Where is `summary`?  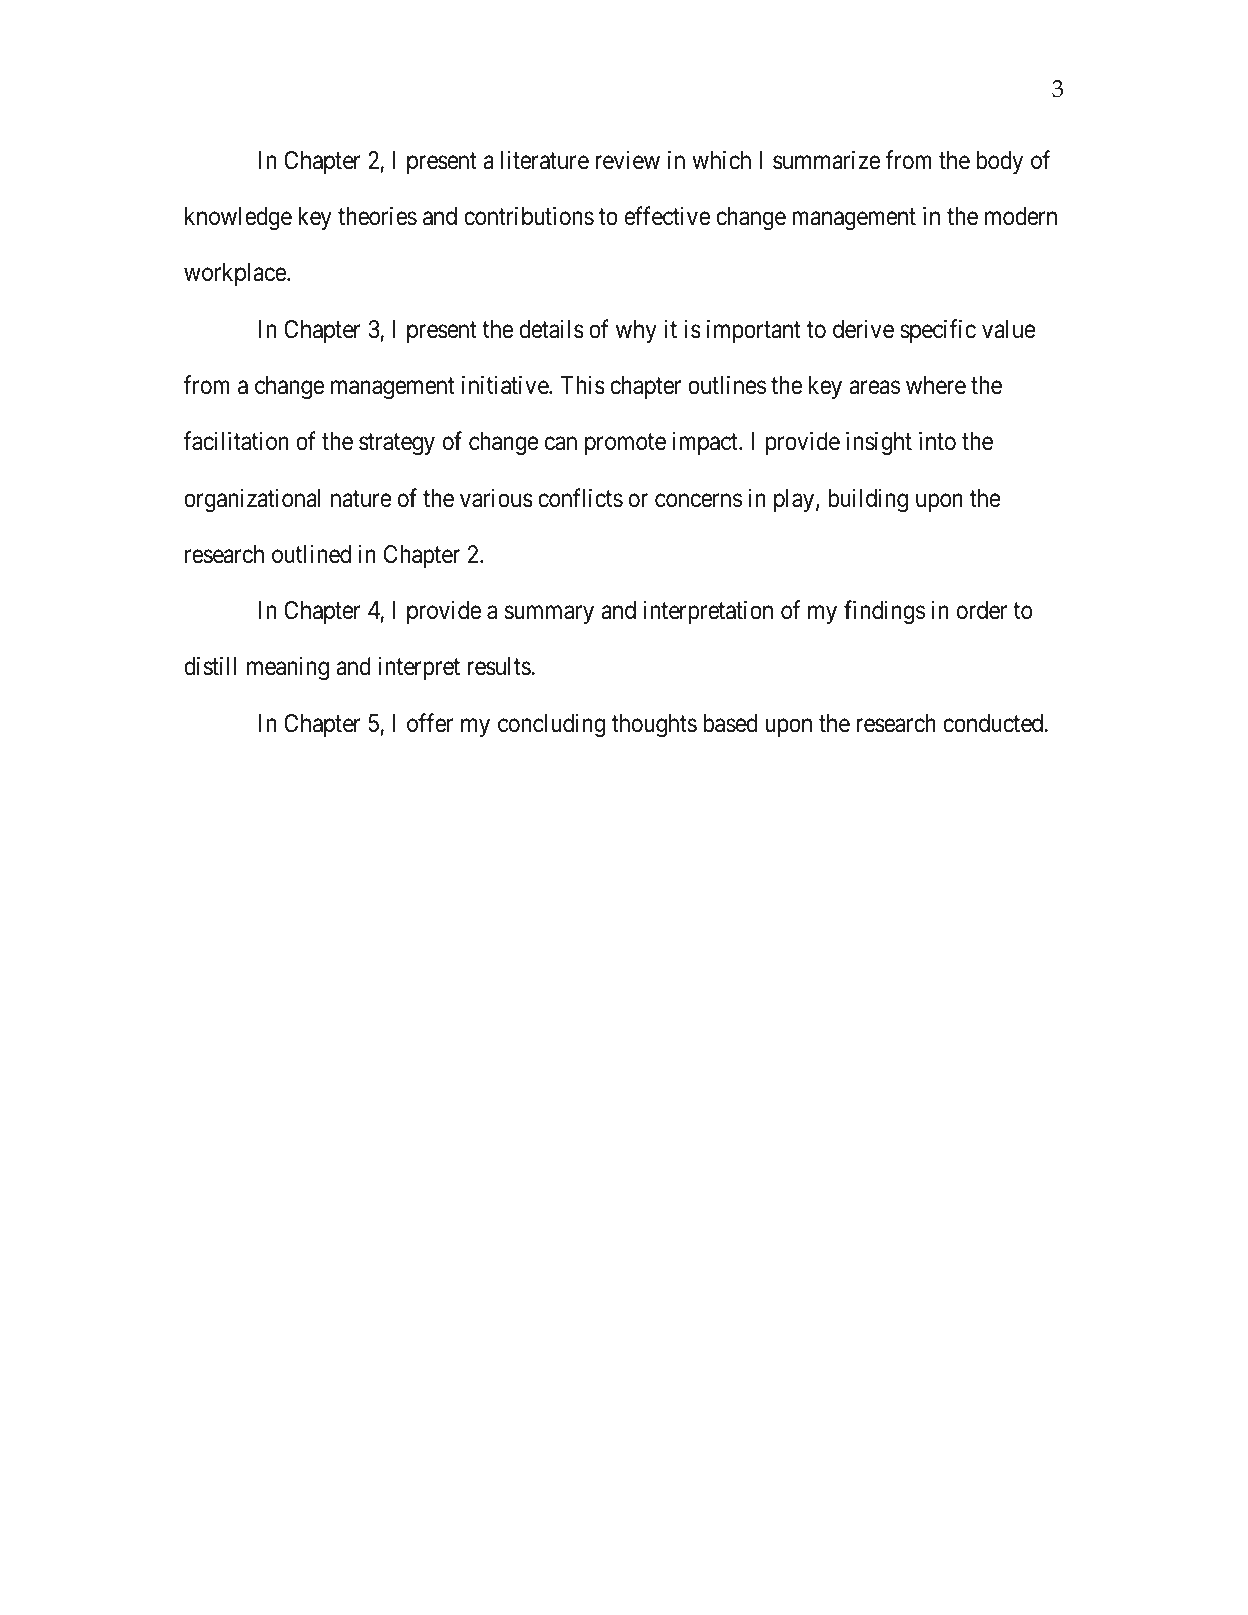
summary is located at coordinates (549, 615).
